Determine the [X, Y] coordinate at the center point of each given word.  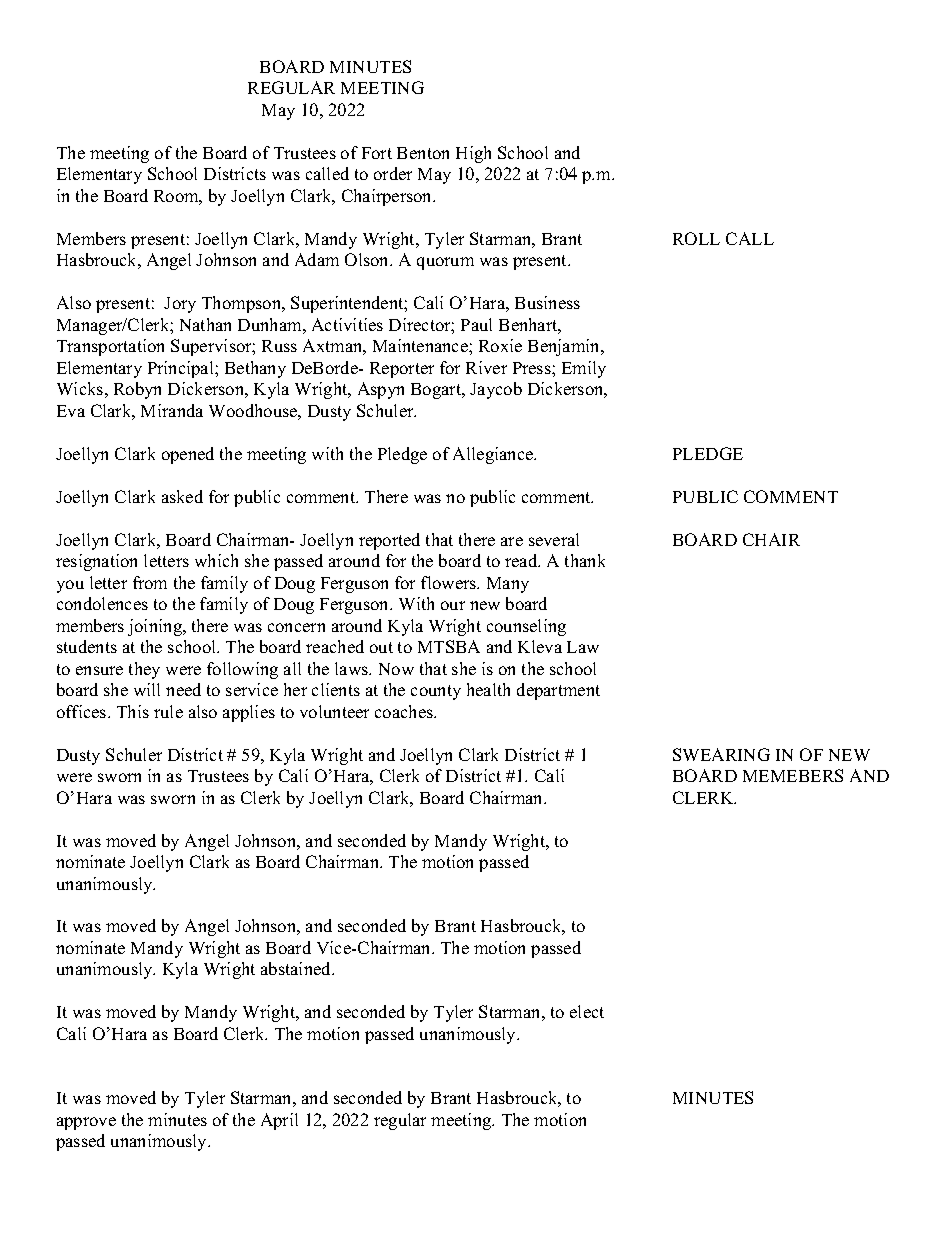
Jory [180, 305]
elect [587, 1011]
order [393, 173]
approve [86, 1123]
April [279, 1121]
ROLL [696, 238]
